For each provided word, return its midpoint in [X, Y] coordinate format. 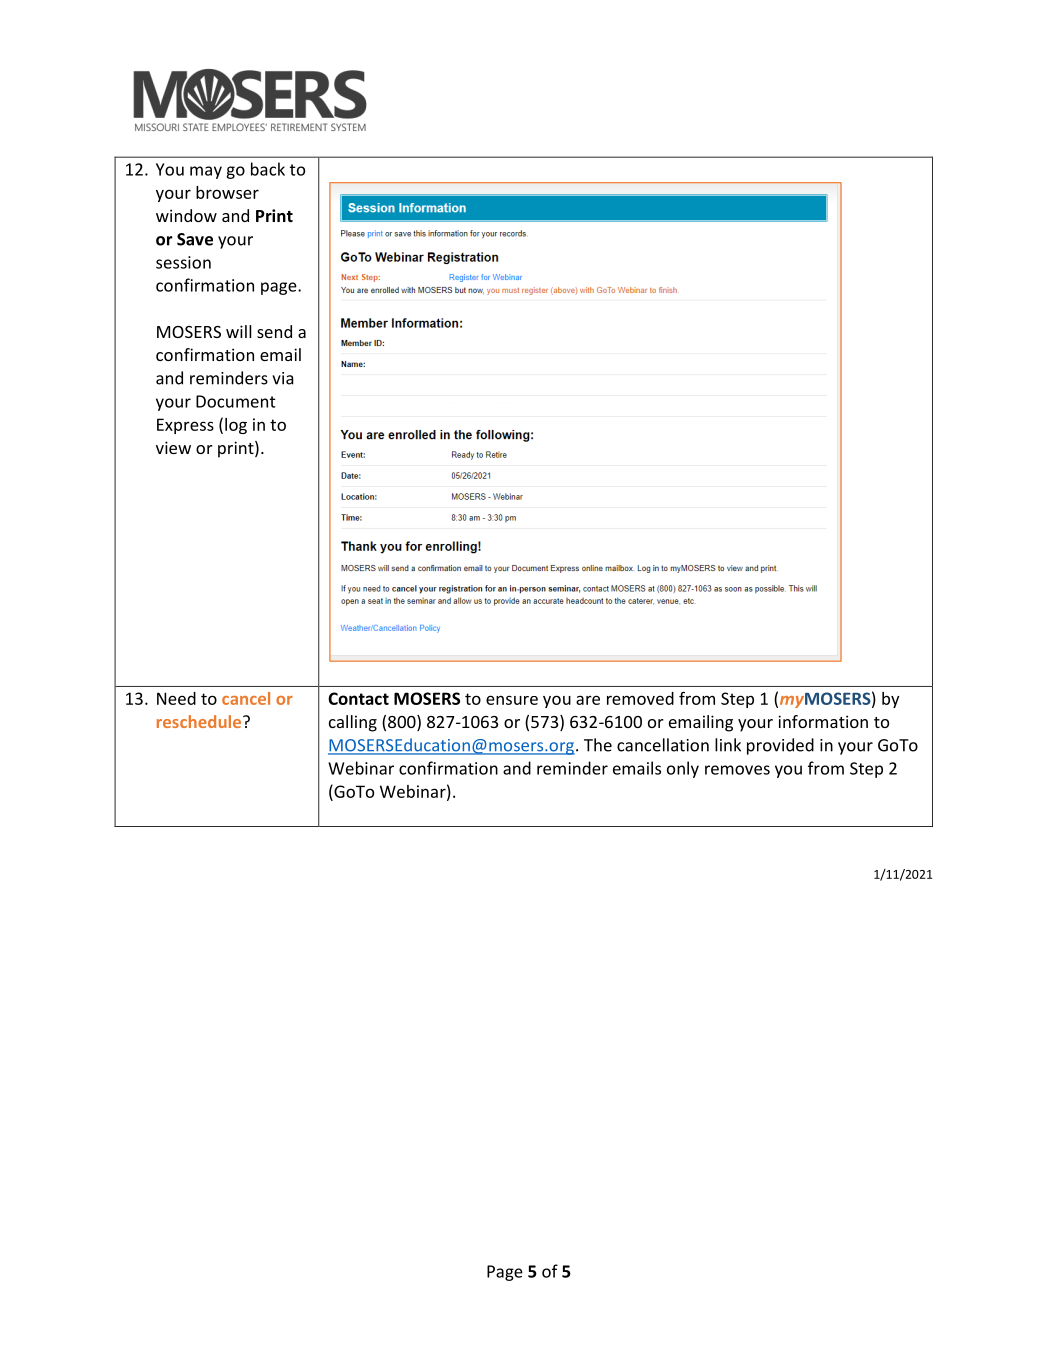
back [268, 169]
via [283, 378]
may [206, 172]
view [173, 447]
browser [227, 192]
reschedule [200, 721]
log [236, 426]
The [598, 745]
